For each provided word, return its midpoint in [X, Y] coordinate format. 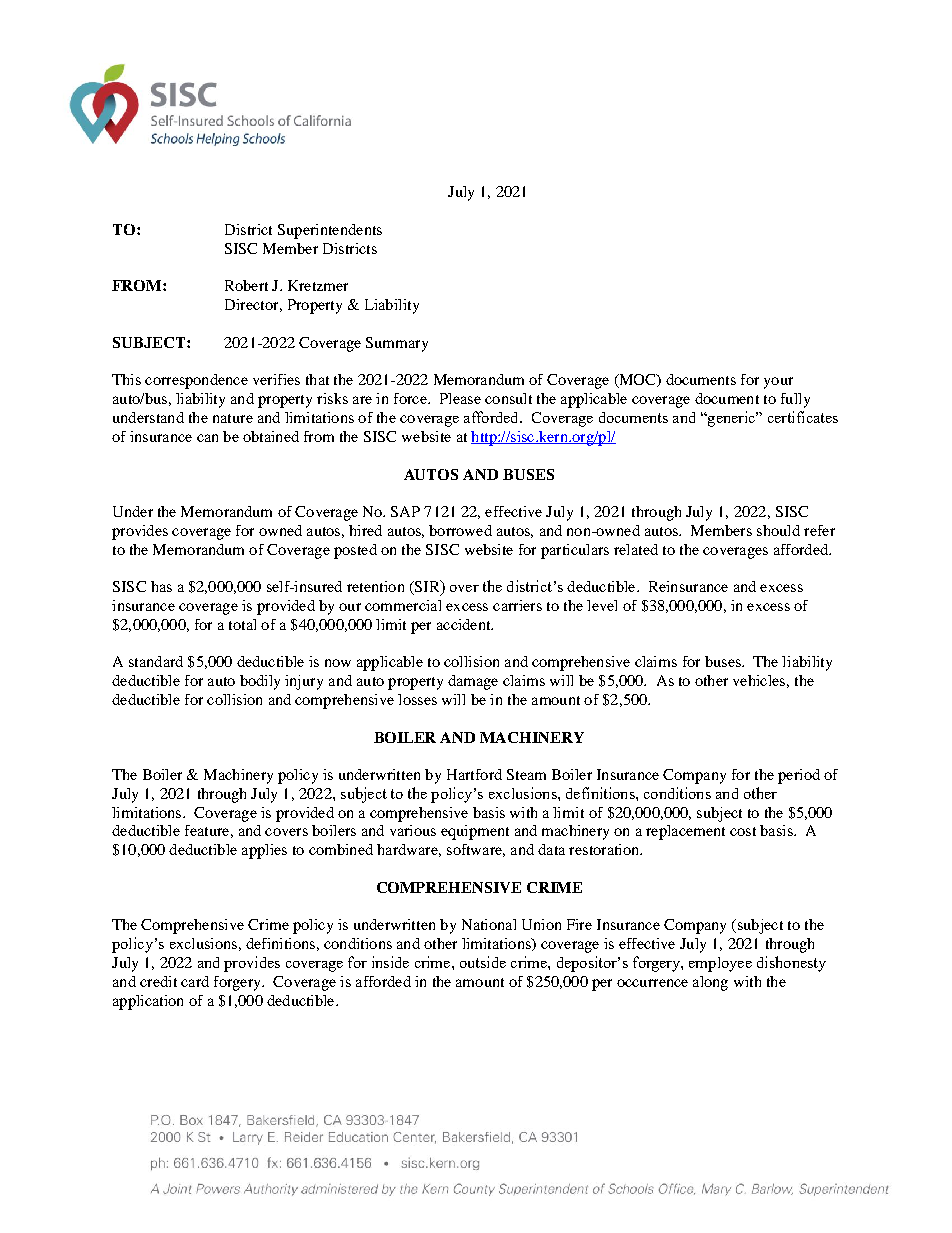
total [242, 624]
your [778, 383]
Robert [246, 285]
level [602, 605]
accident [465, 624]
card [195, 981]
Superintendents [330, 231]
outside [483, 962]
